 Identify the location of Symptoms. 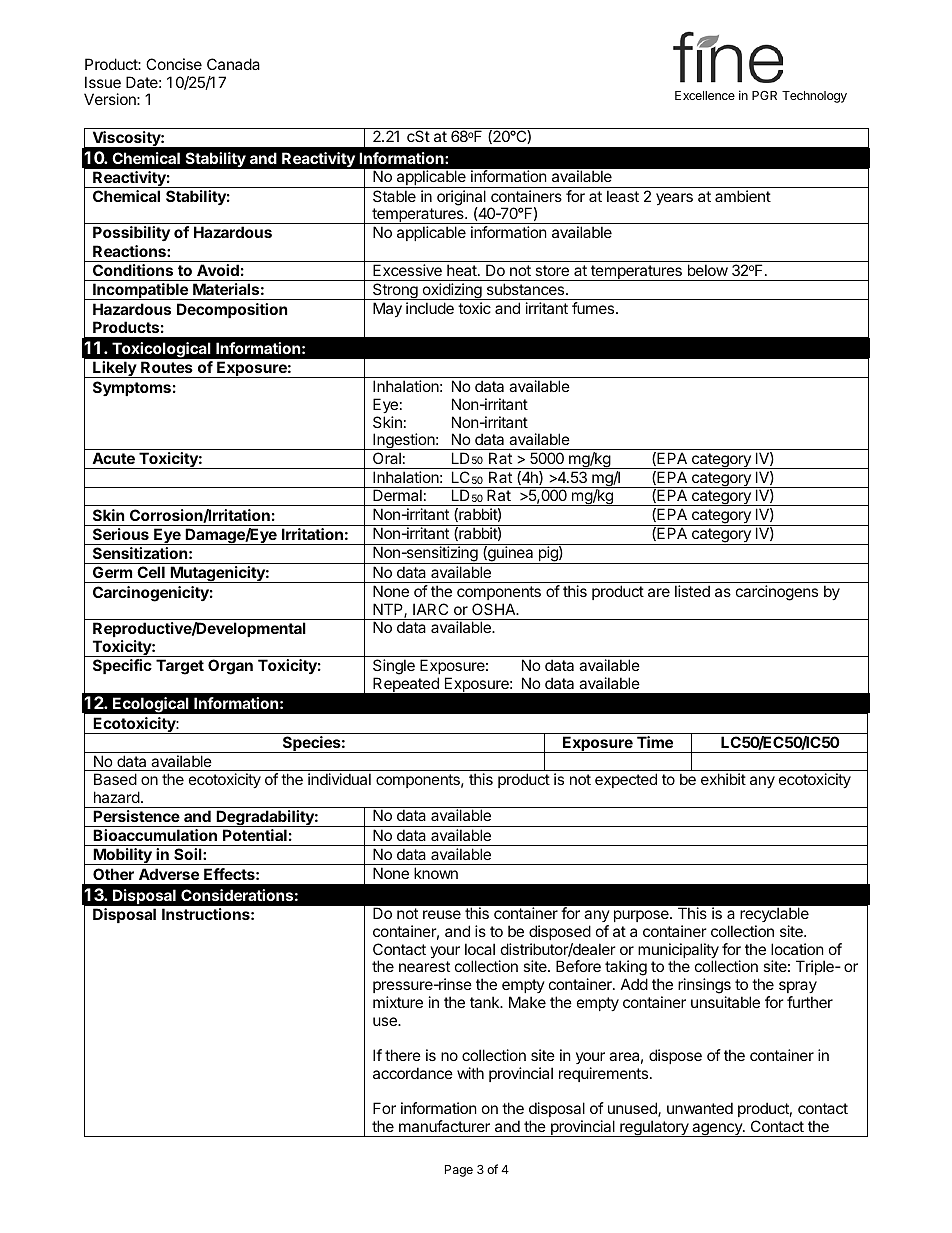
(132, 388).
